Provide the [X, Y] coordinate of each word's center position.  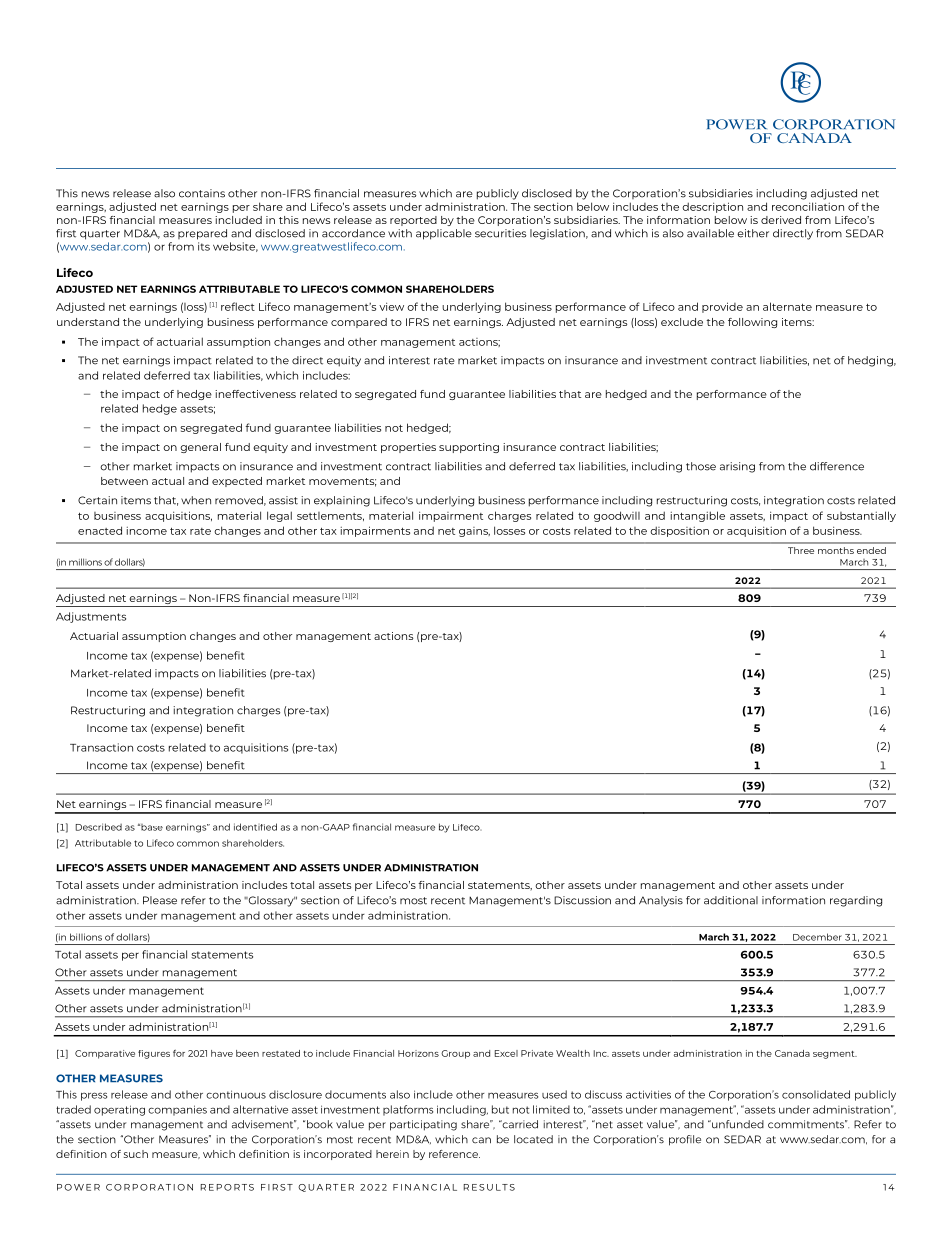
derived [781, 220]
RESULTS [489, 1187]
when [196, 500]
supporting [469, 448]
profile [685, 1140]
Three [801, 550]
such [136, 1154]
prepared [202, 234]
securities [500, 233]
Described [99, 827]
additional [731, 900]
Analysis [661, 901]
